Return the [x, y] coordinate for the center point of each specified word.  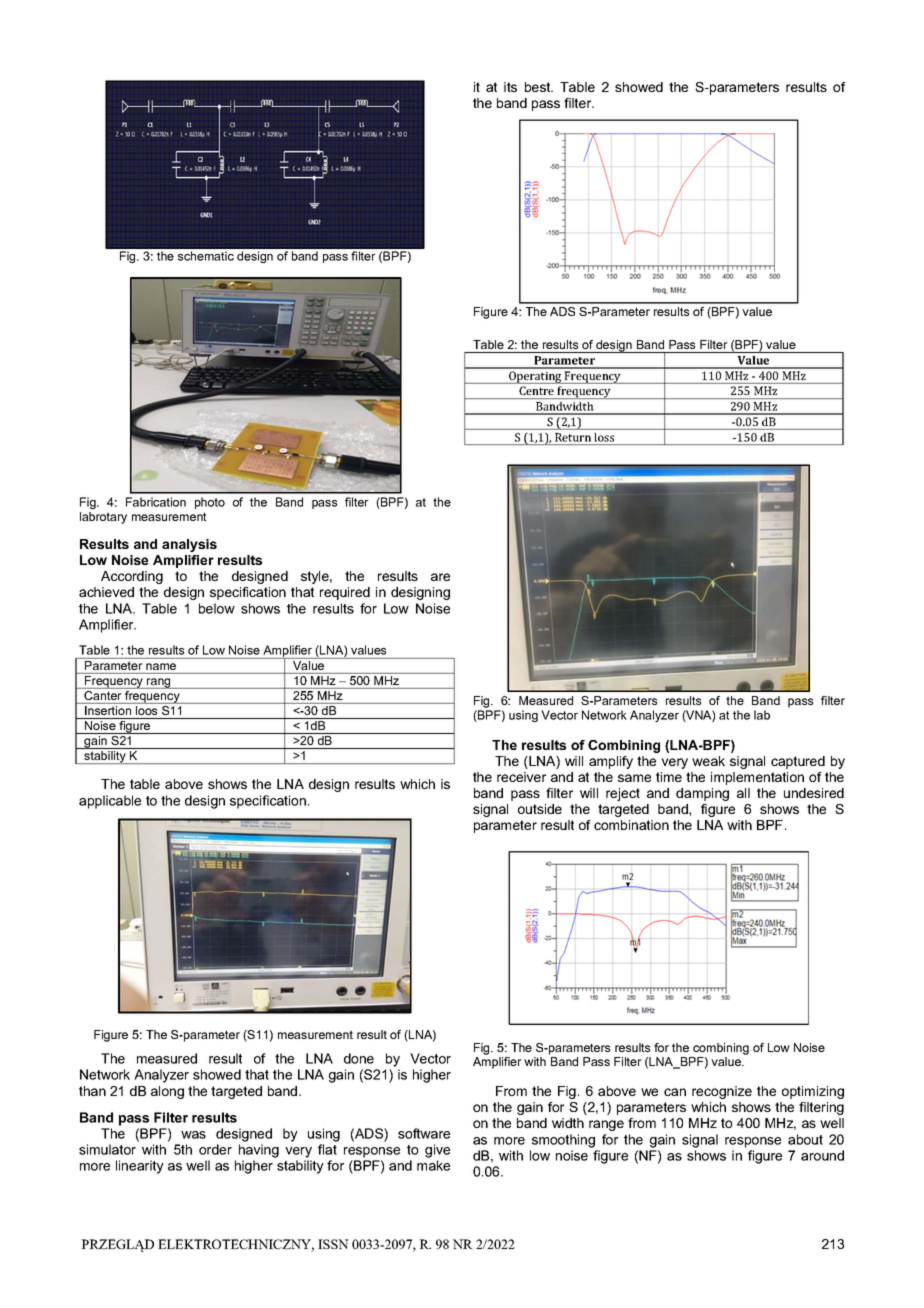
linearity [140, 1167]
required [345, 593]
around [822, 1155]
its [510, 87]
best [539, 87]
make [433, 1165]
